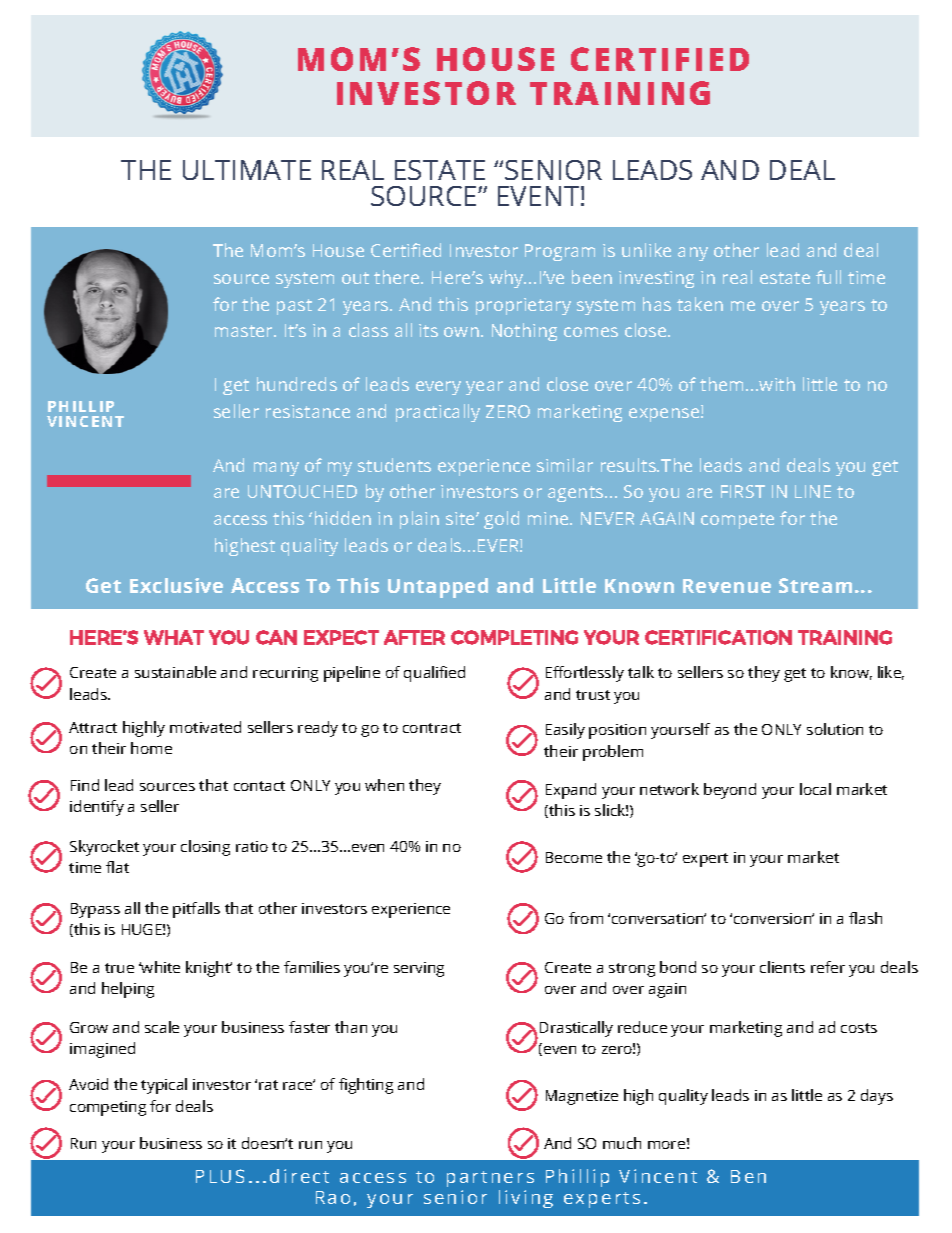  Describe the element at coordinates (434, 674) in the screenshot. I see `qualified` at that location.
